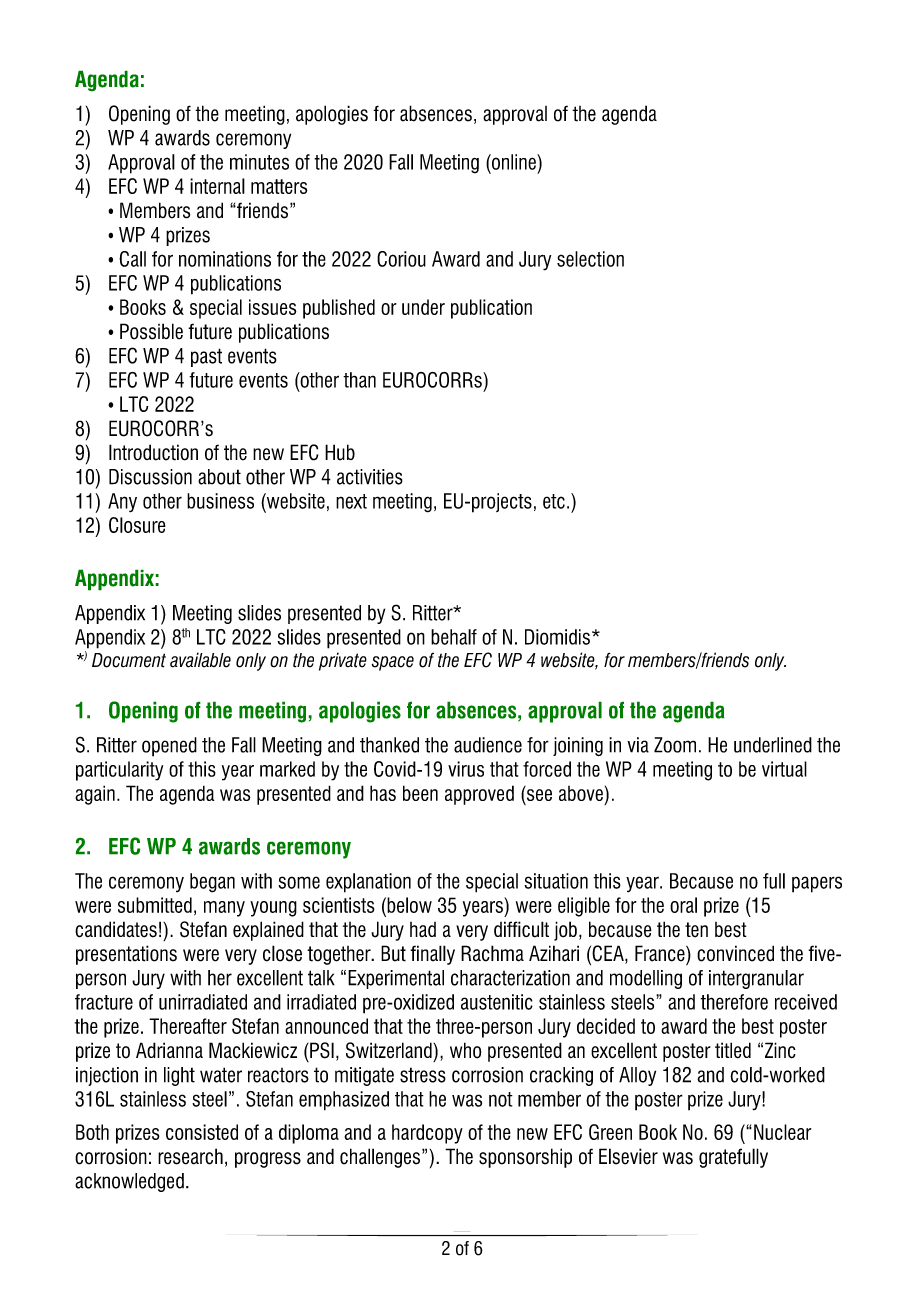 The image size is (924, 1308). What do you see at coordinates (675, 745) in the image?
I see `Zoom` at bounding box center [675, 745].
